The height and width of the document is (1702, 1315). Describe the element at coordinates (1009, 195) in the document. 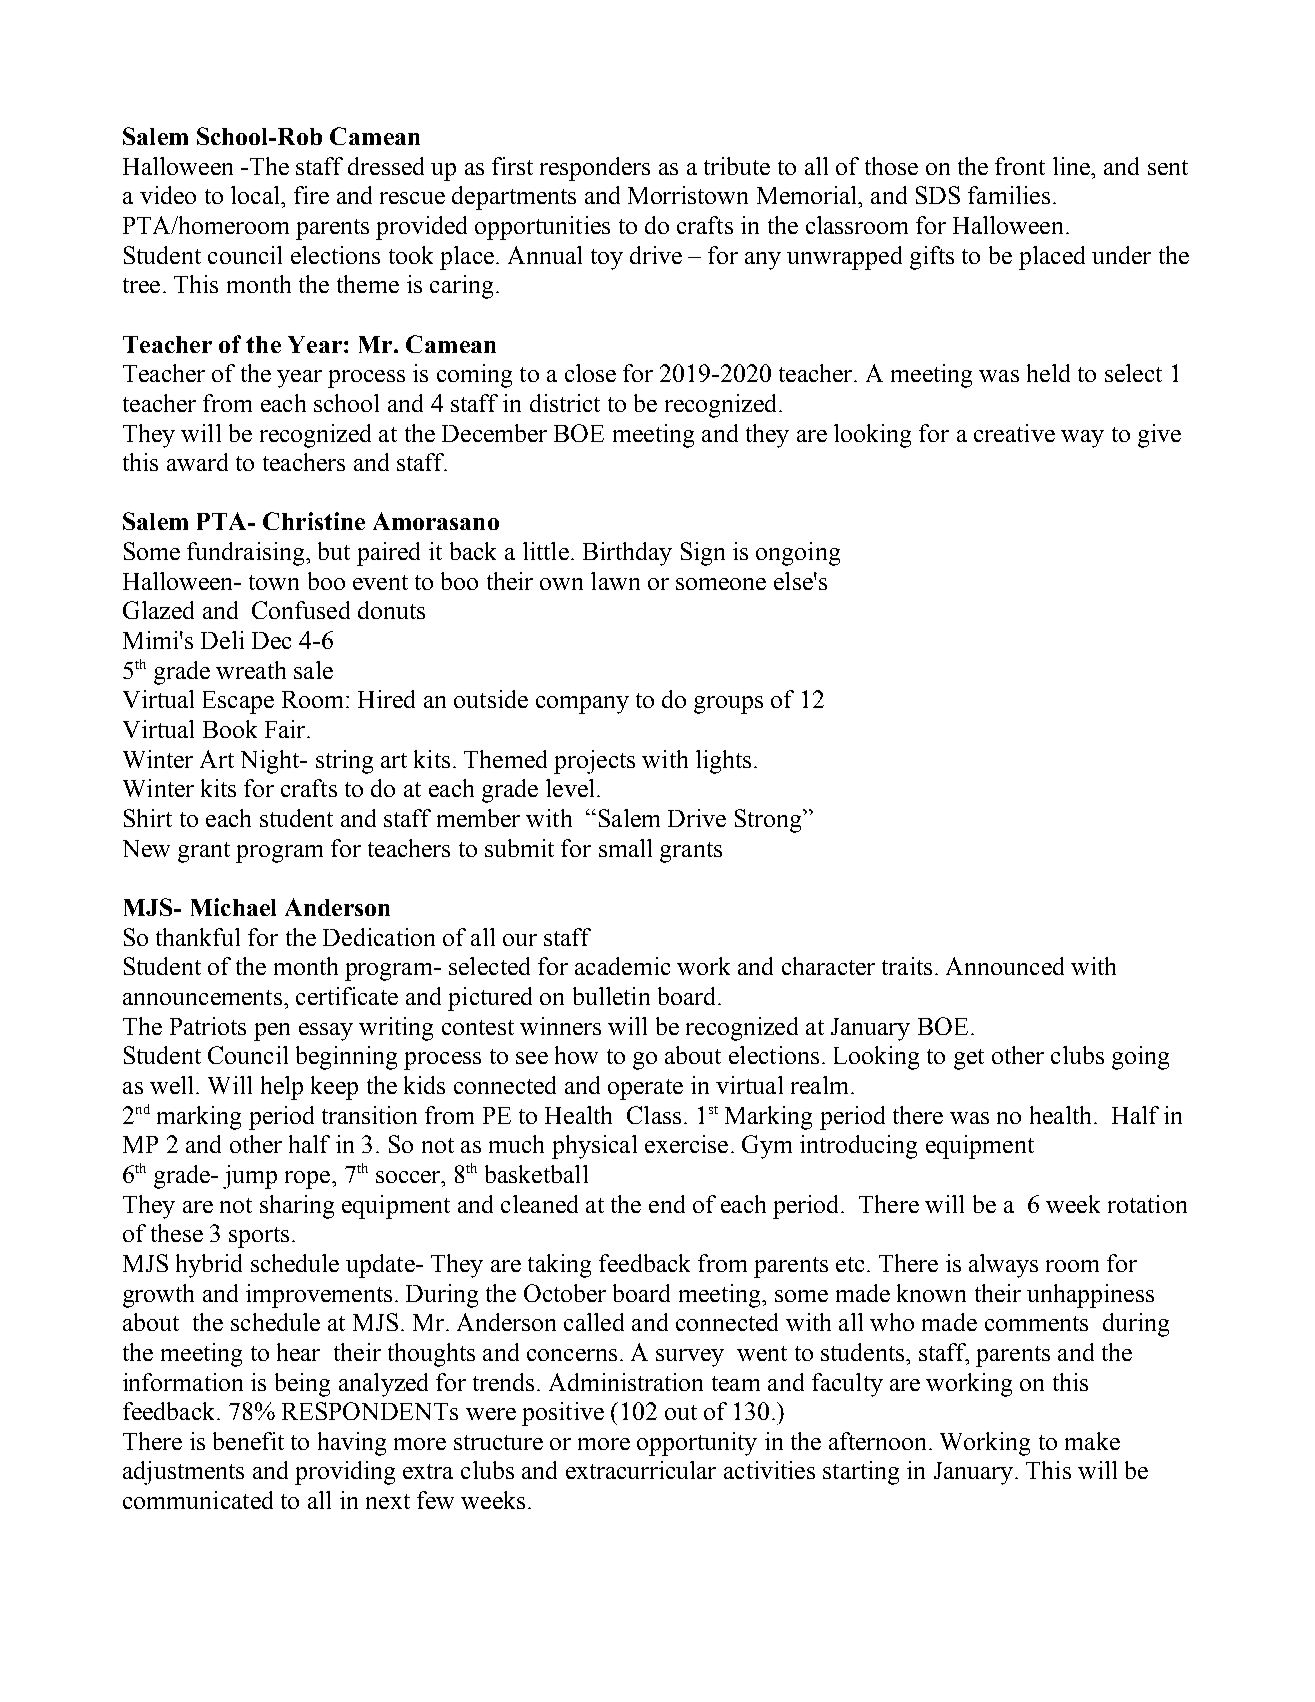

I see `families` at that location.
